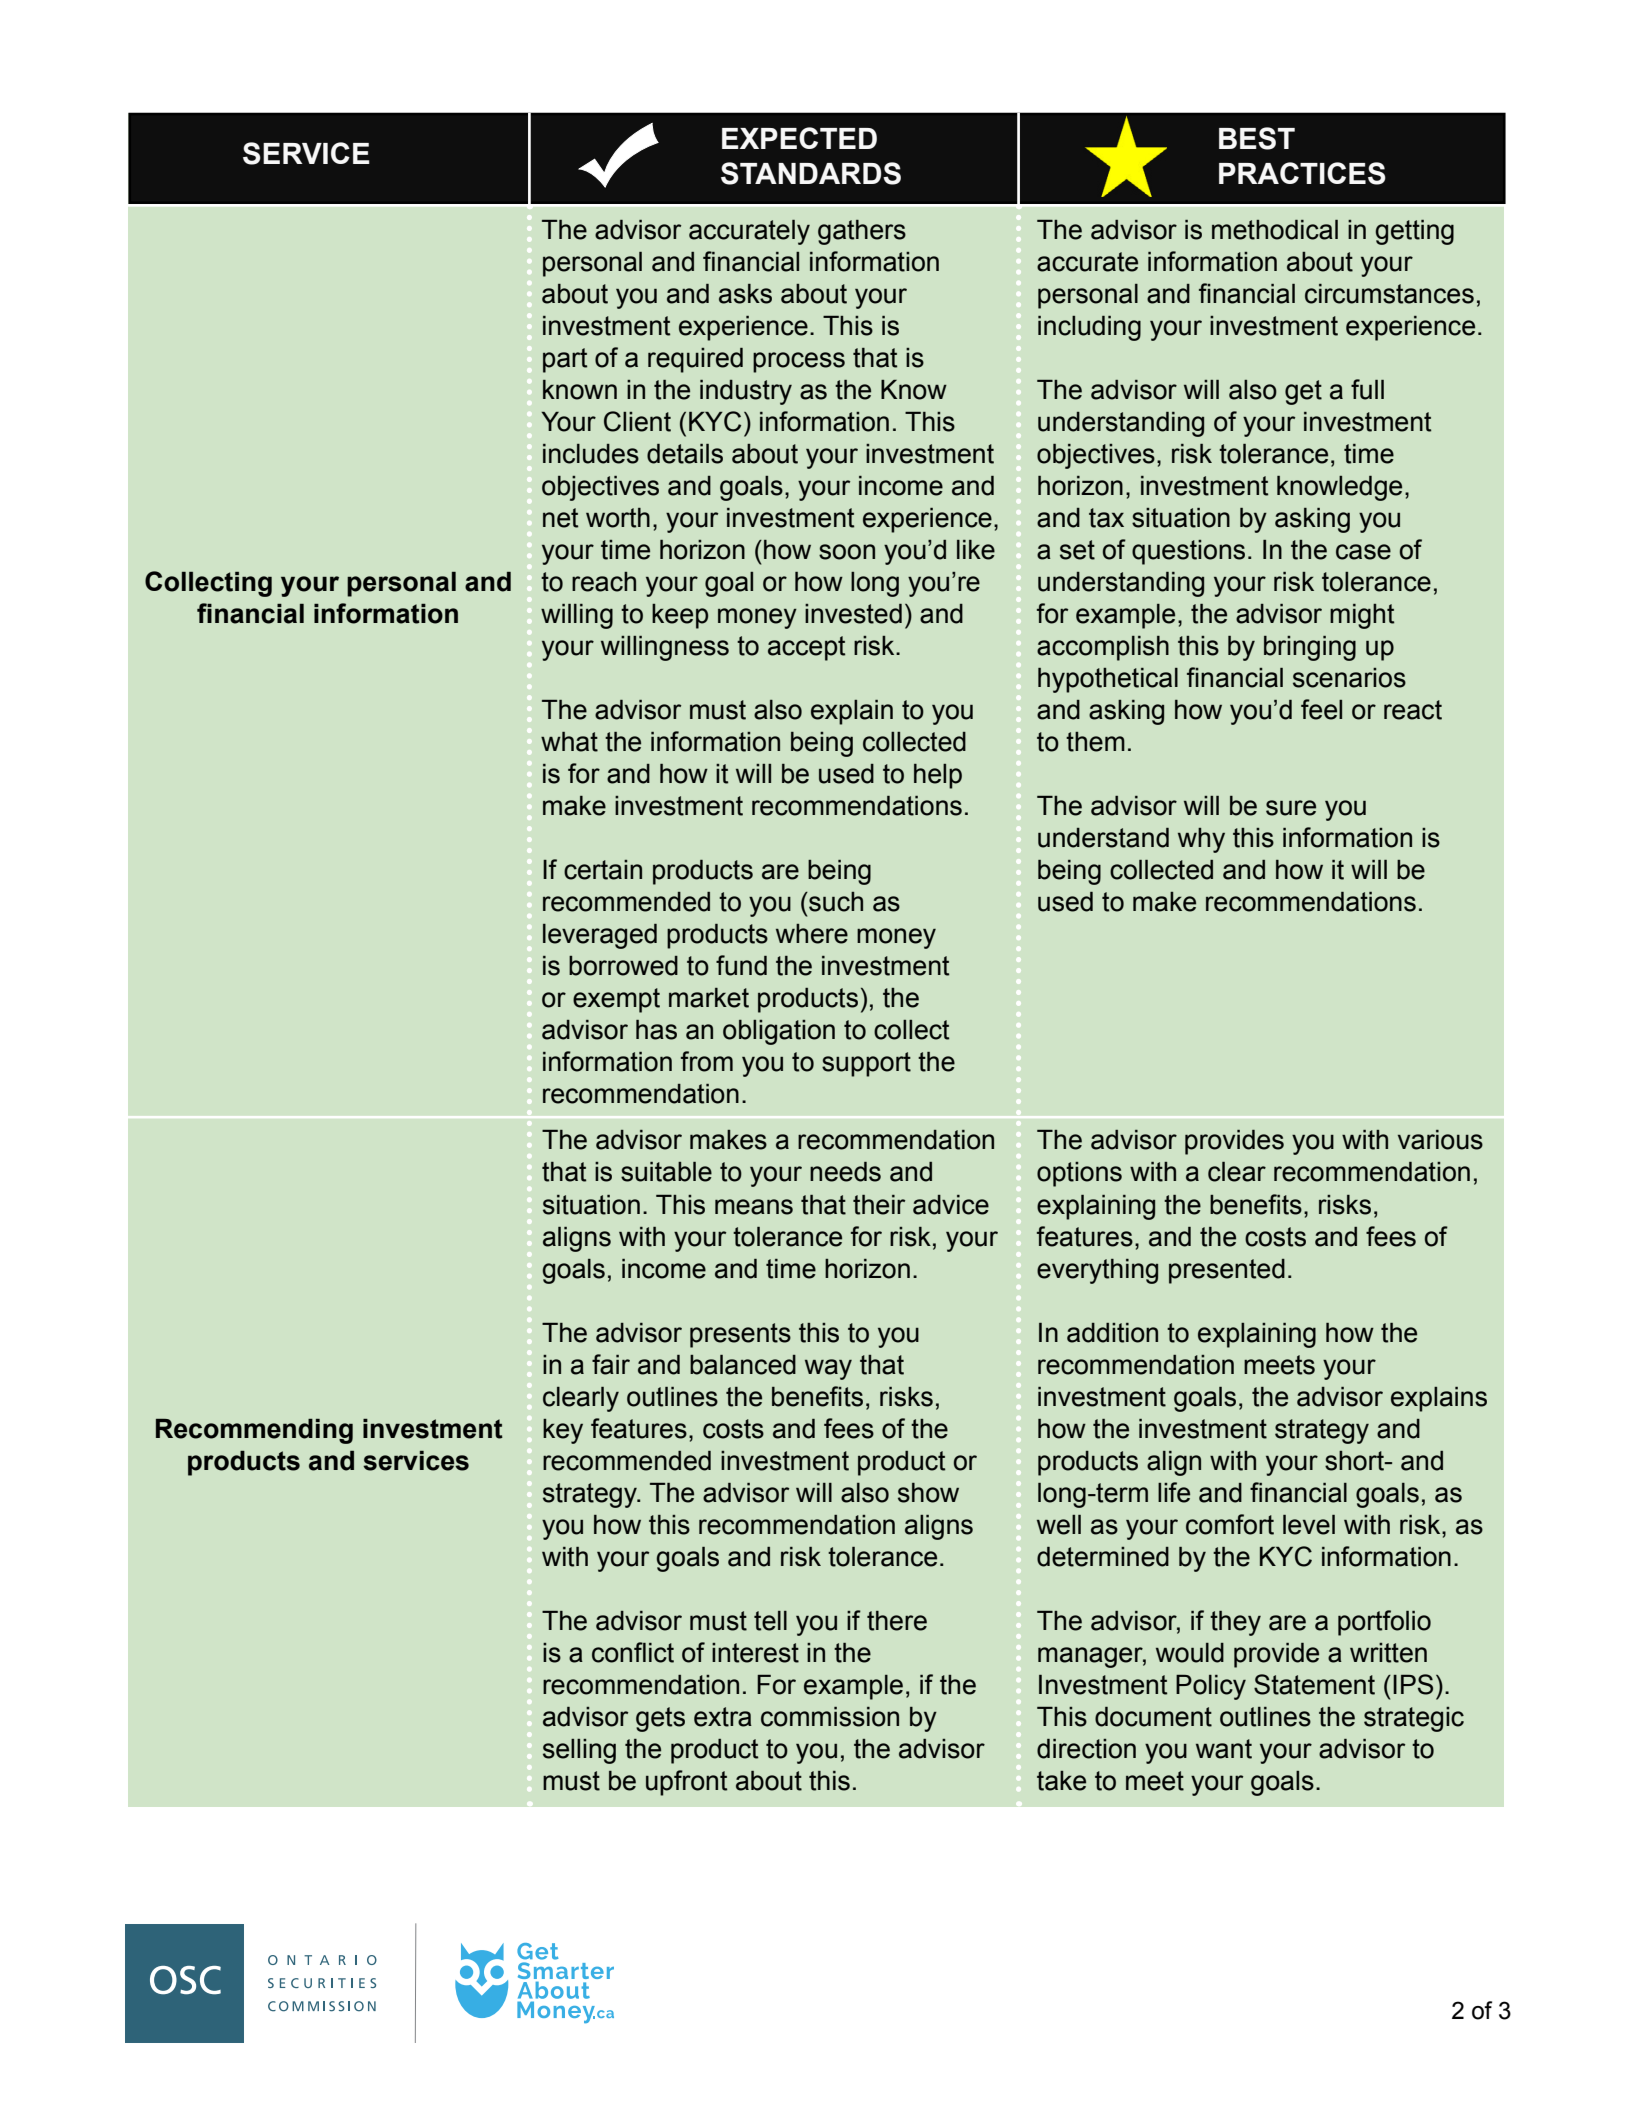  I want to click on part, so click(565, 360).
